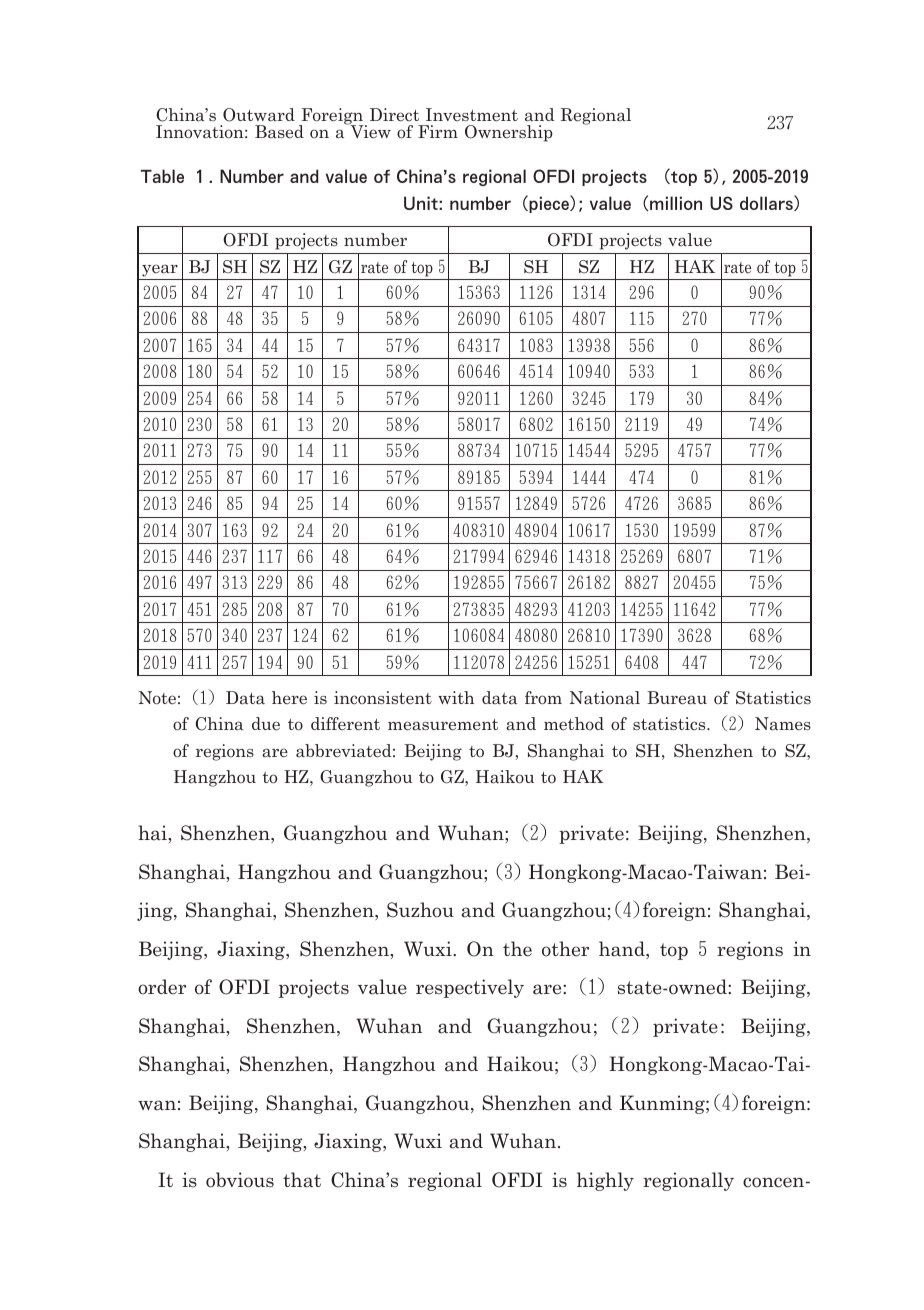  I want to click on National, so click(605, 698).
